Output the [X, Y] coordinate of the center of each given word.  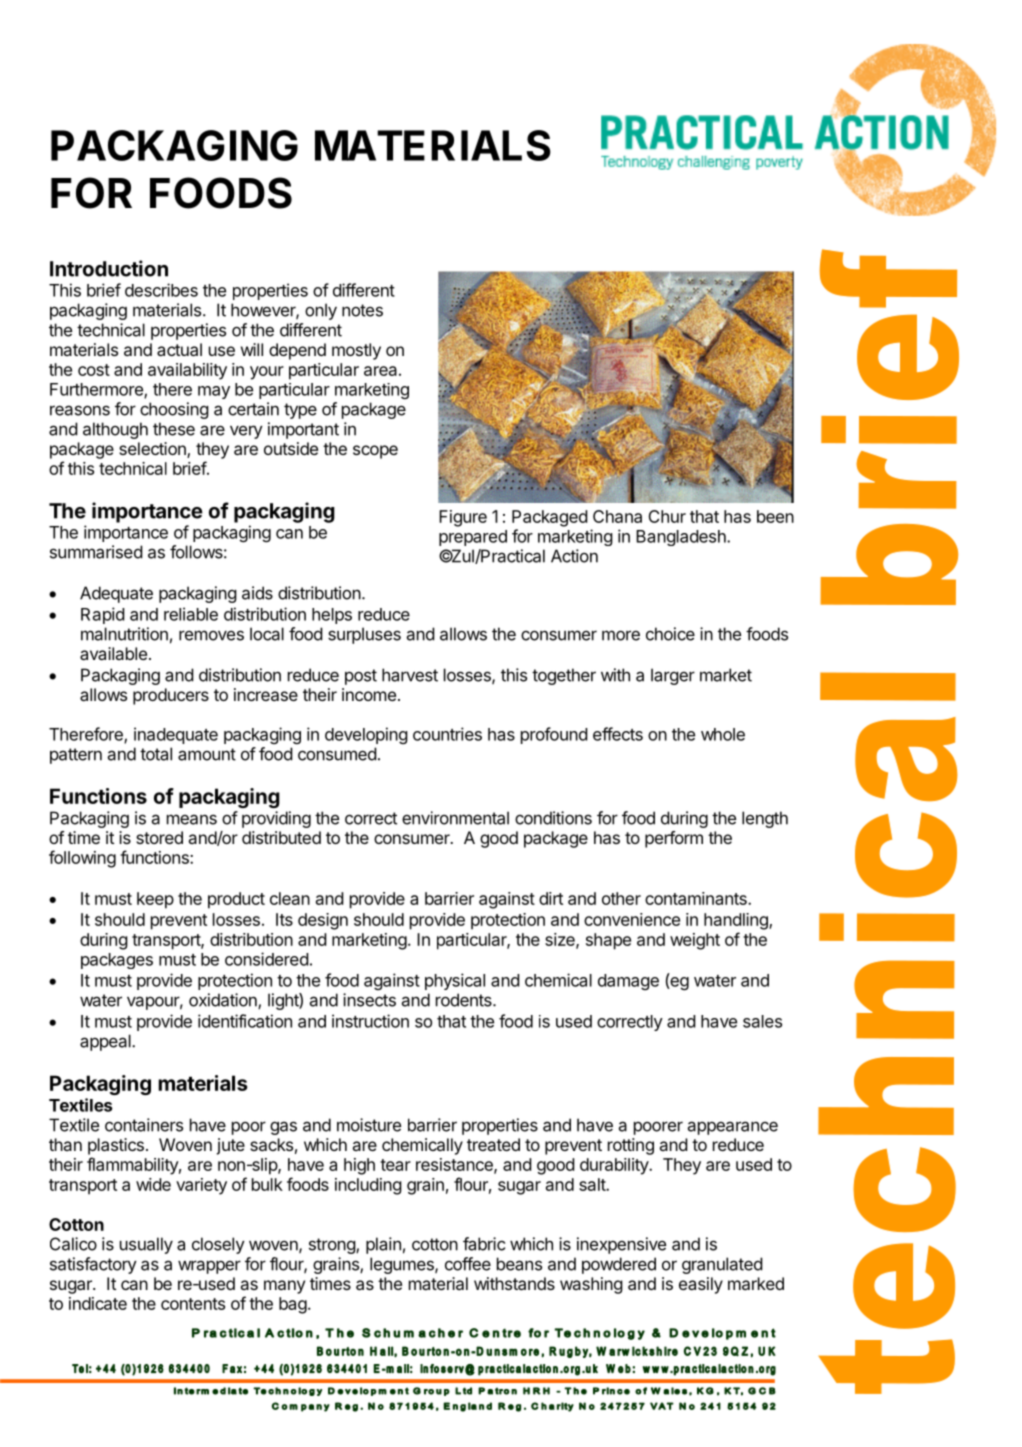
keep [155, 900]
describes [161, 290]
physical [455, 981]
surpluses [364, 635]
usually [146, 1245]
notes [362, 310]
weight [695, 941]
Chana [617, 516]
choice [670, 634]
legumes [403, 1265]
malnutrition [124, 634]
